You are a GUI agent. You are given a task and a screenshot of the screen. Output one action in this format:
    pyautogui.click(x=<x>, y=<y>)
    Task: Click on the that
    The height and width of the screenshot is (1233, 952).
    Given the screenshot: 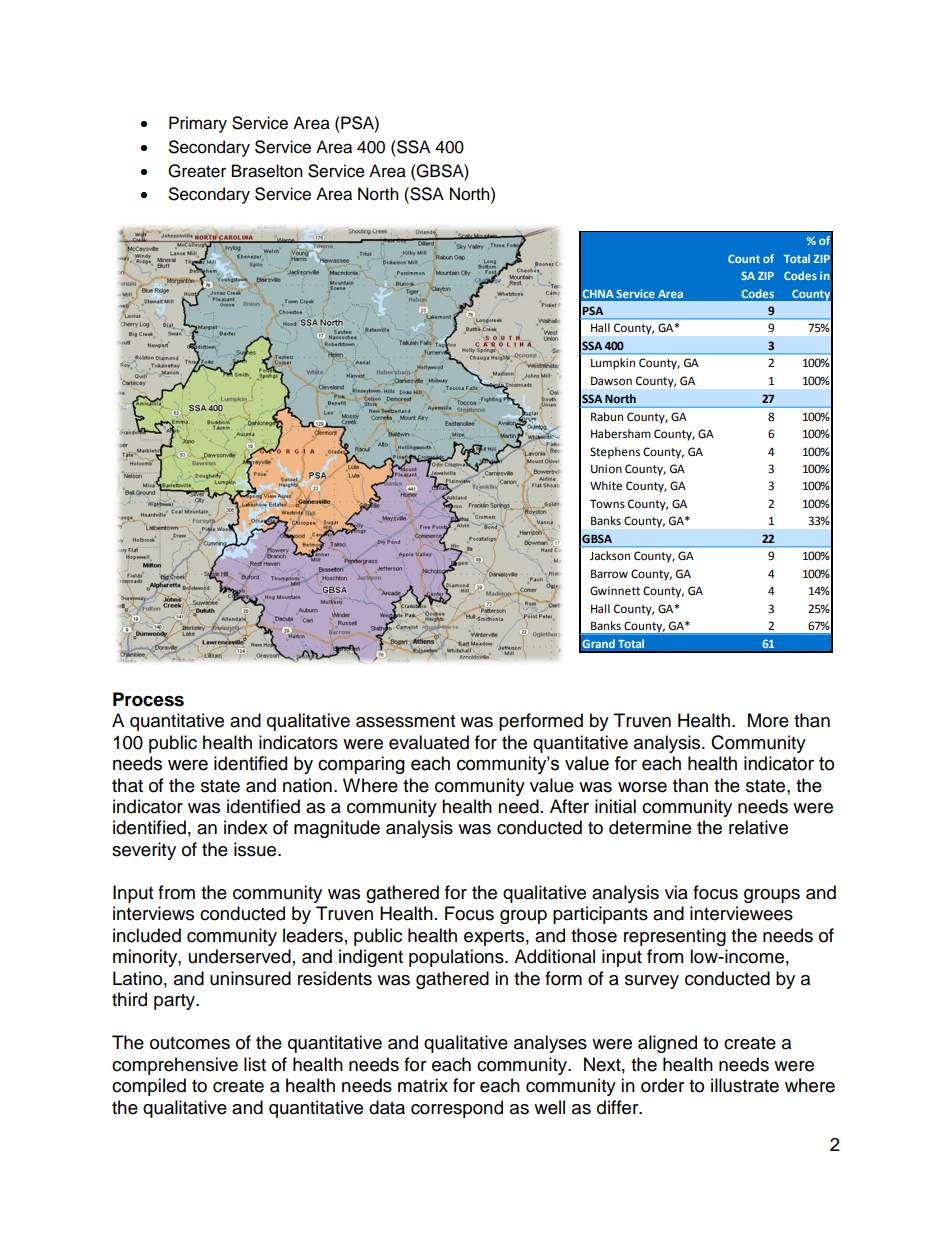 What is the action you would take?
    pyautogui.click(x=127, y=785)
